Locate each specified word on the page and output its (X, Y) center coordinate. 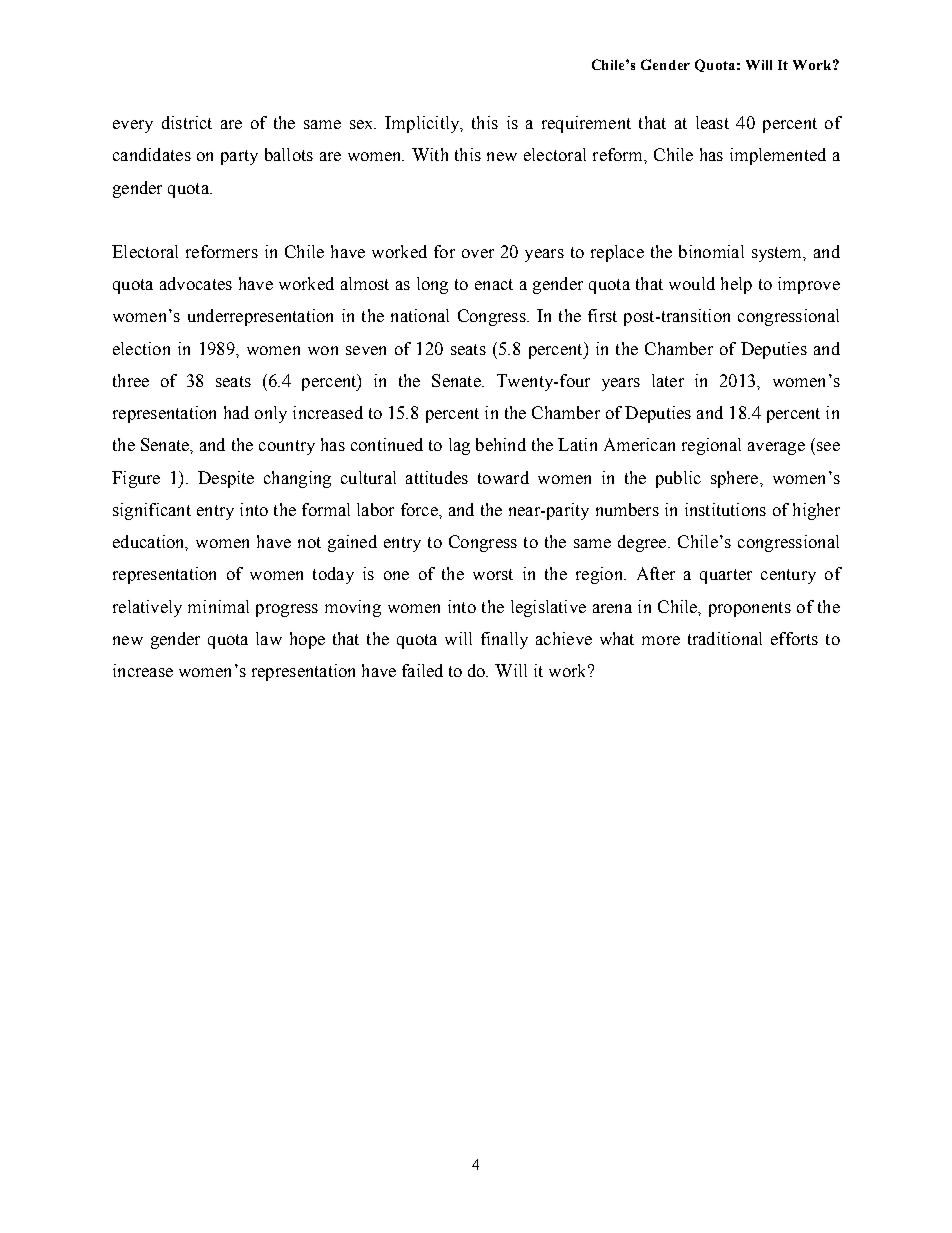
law (269, 638)
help (736, 285)
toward (503, 477)
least (712, 122)
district (187, 122)
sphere (734, 479)
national (420, 315)
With (430, 154)
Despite (226, 479)
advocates (196, 283)
